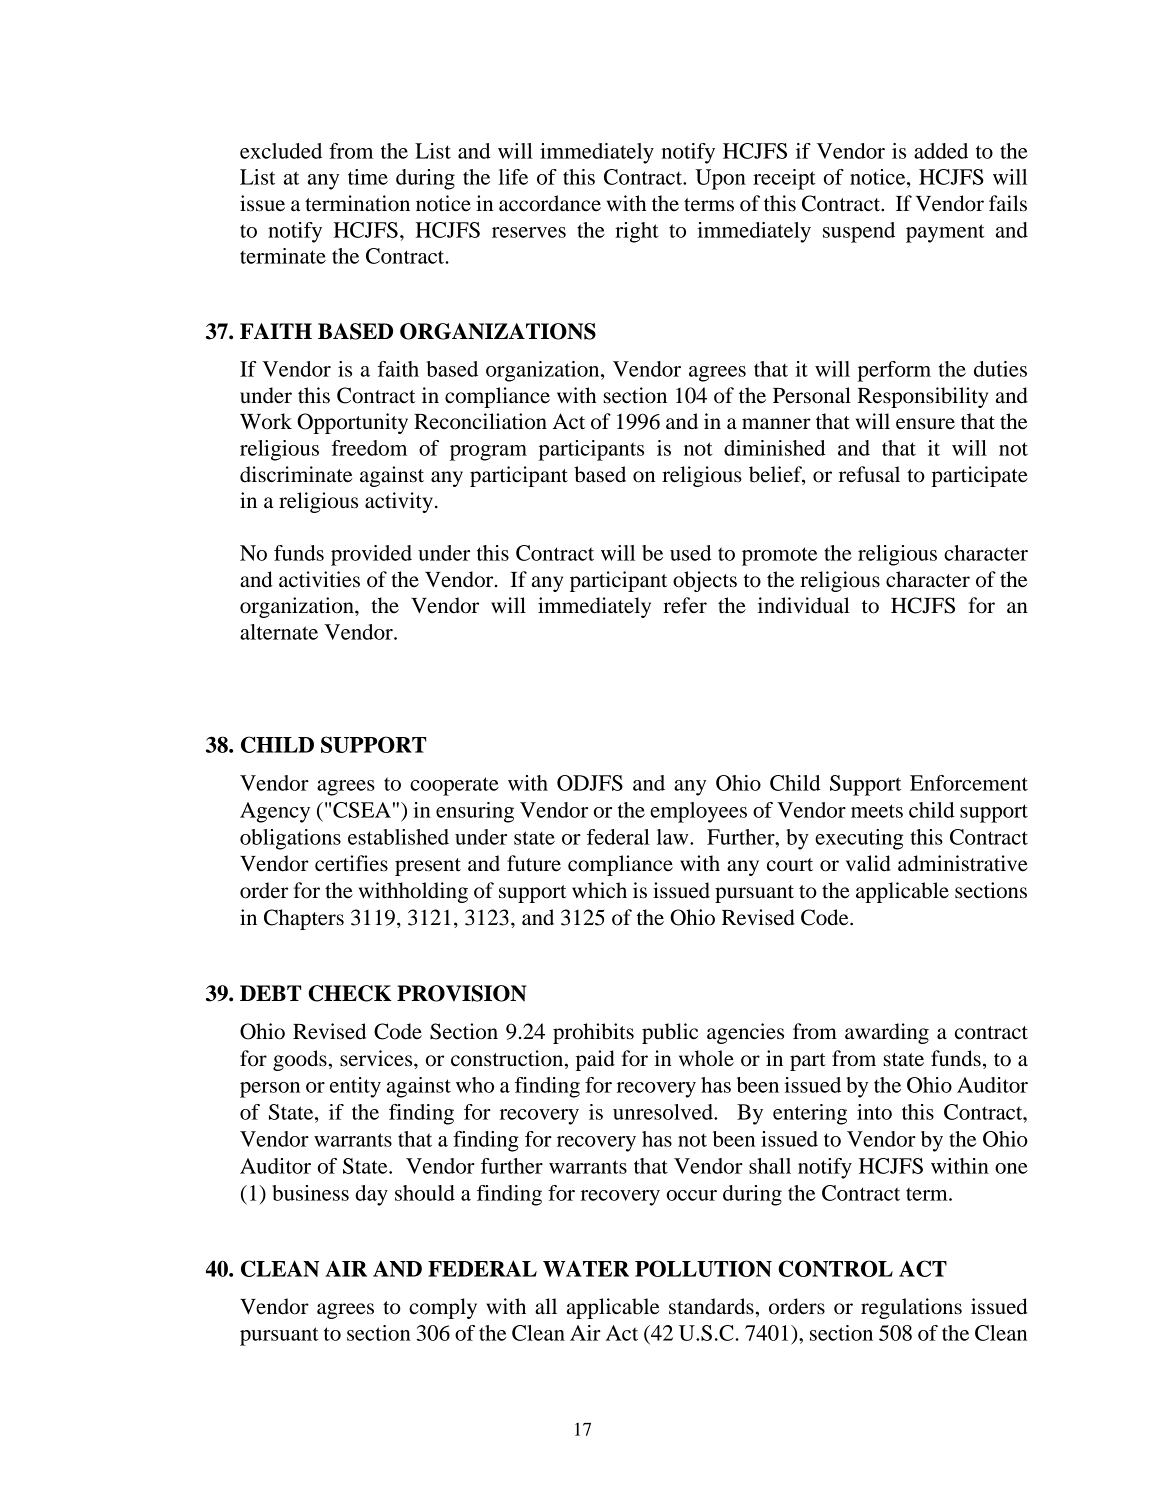  I want to click on time, so click(368, 177).
